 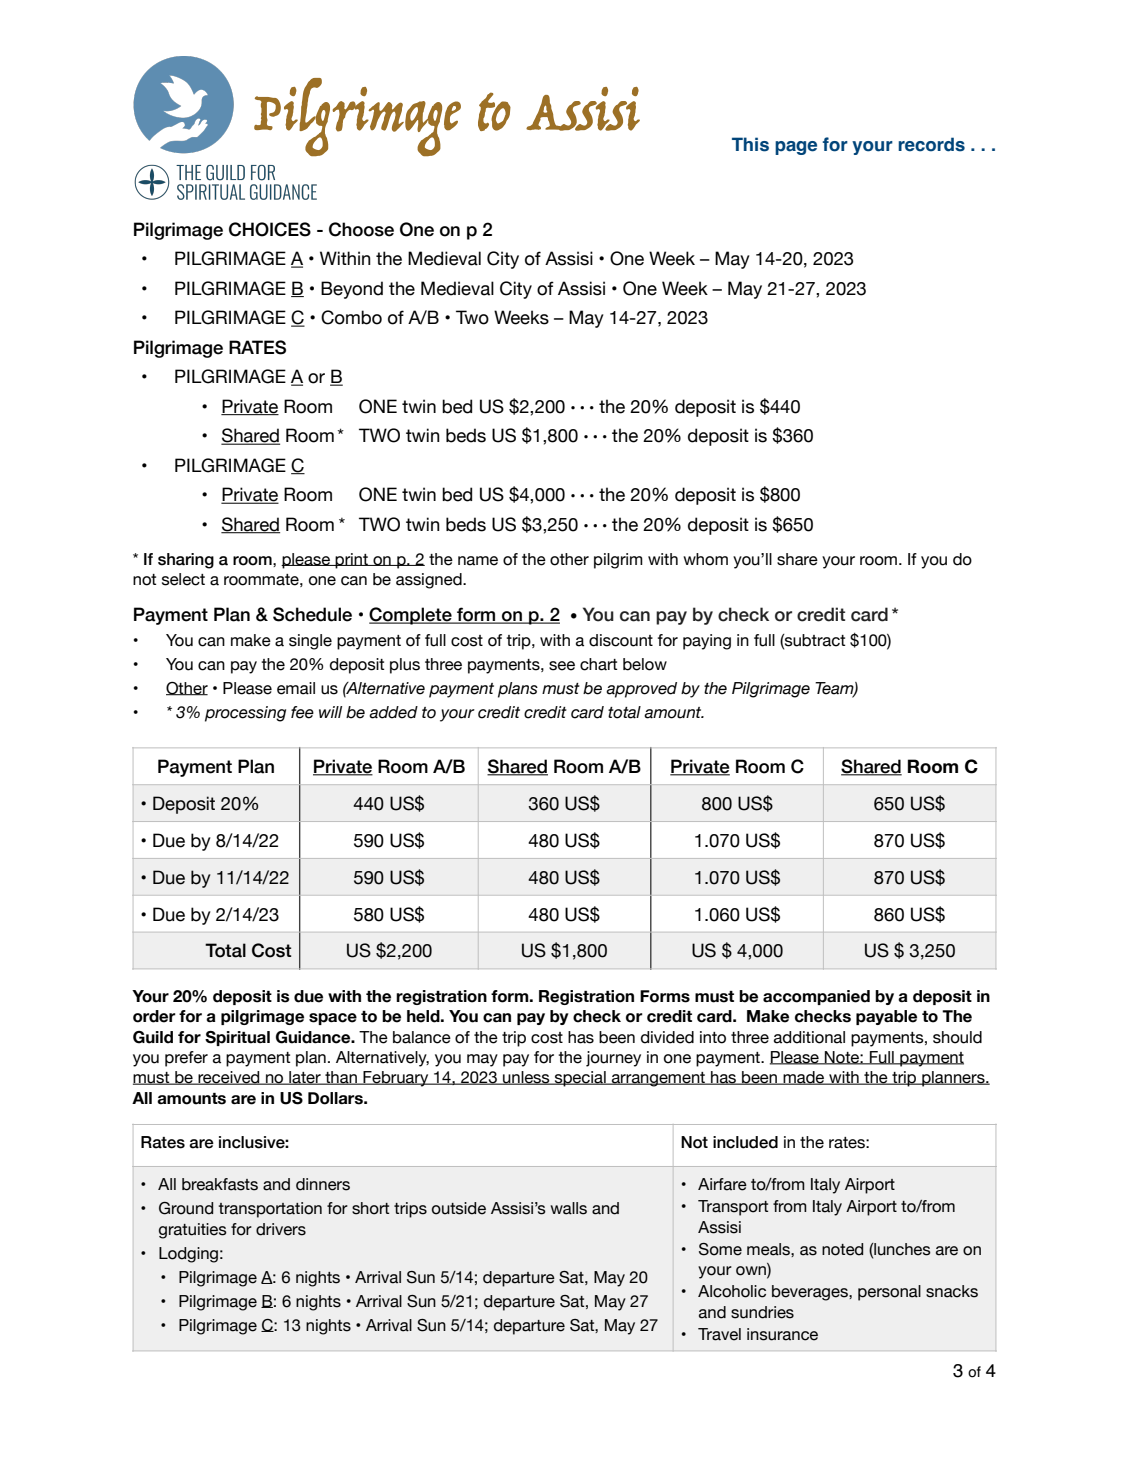 I want to click on This, so click(x=750, y=144).
